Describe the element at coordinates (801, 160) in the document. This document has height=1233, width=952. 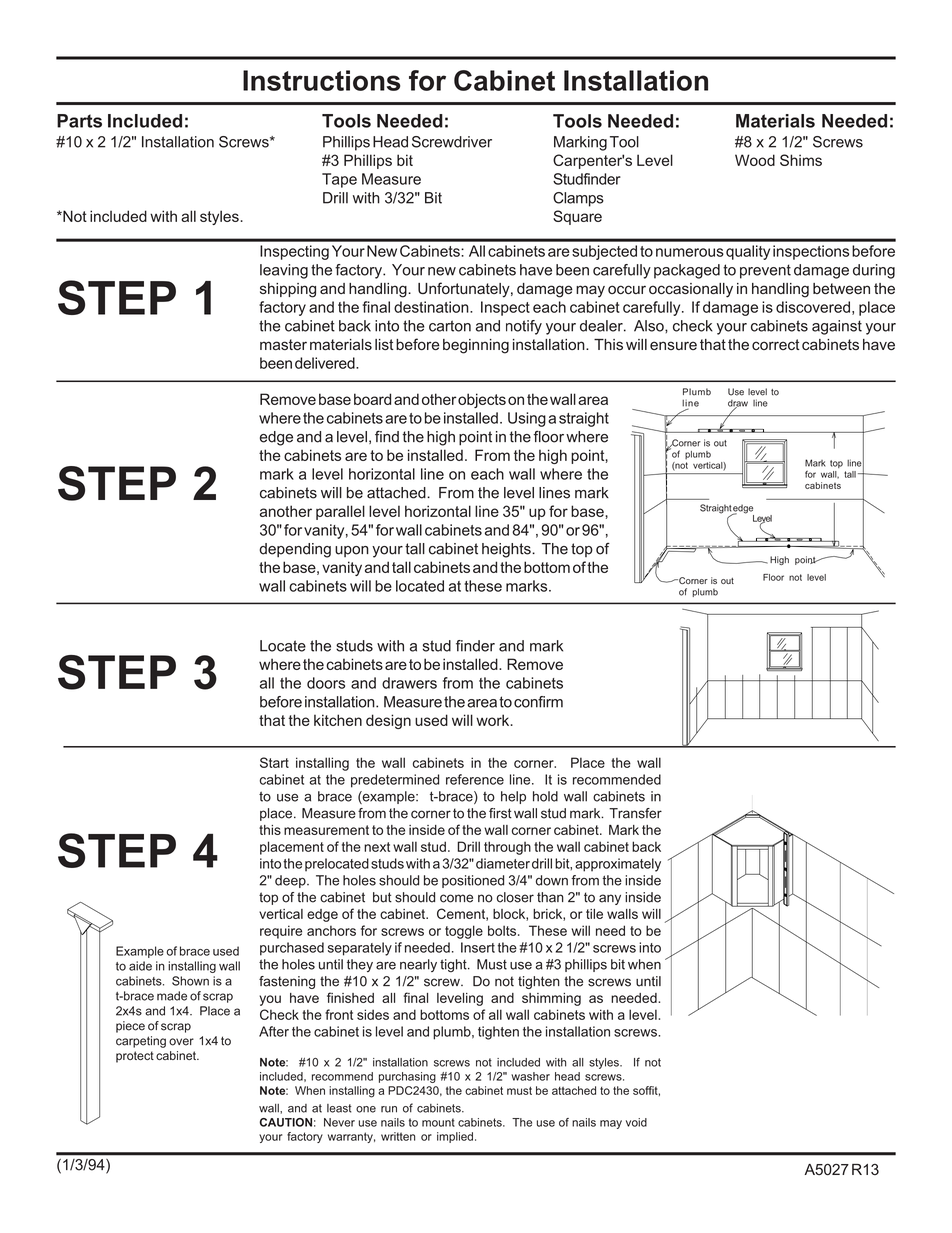
I see `Shims` at that location.
